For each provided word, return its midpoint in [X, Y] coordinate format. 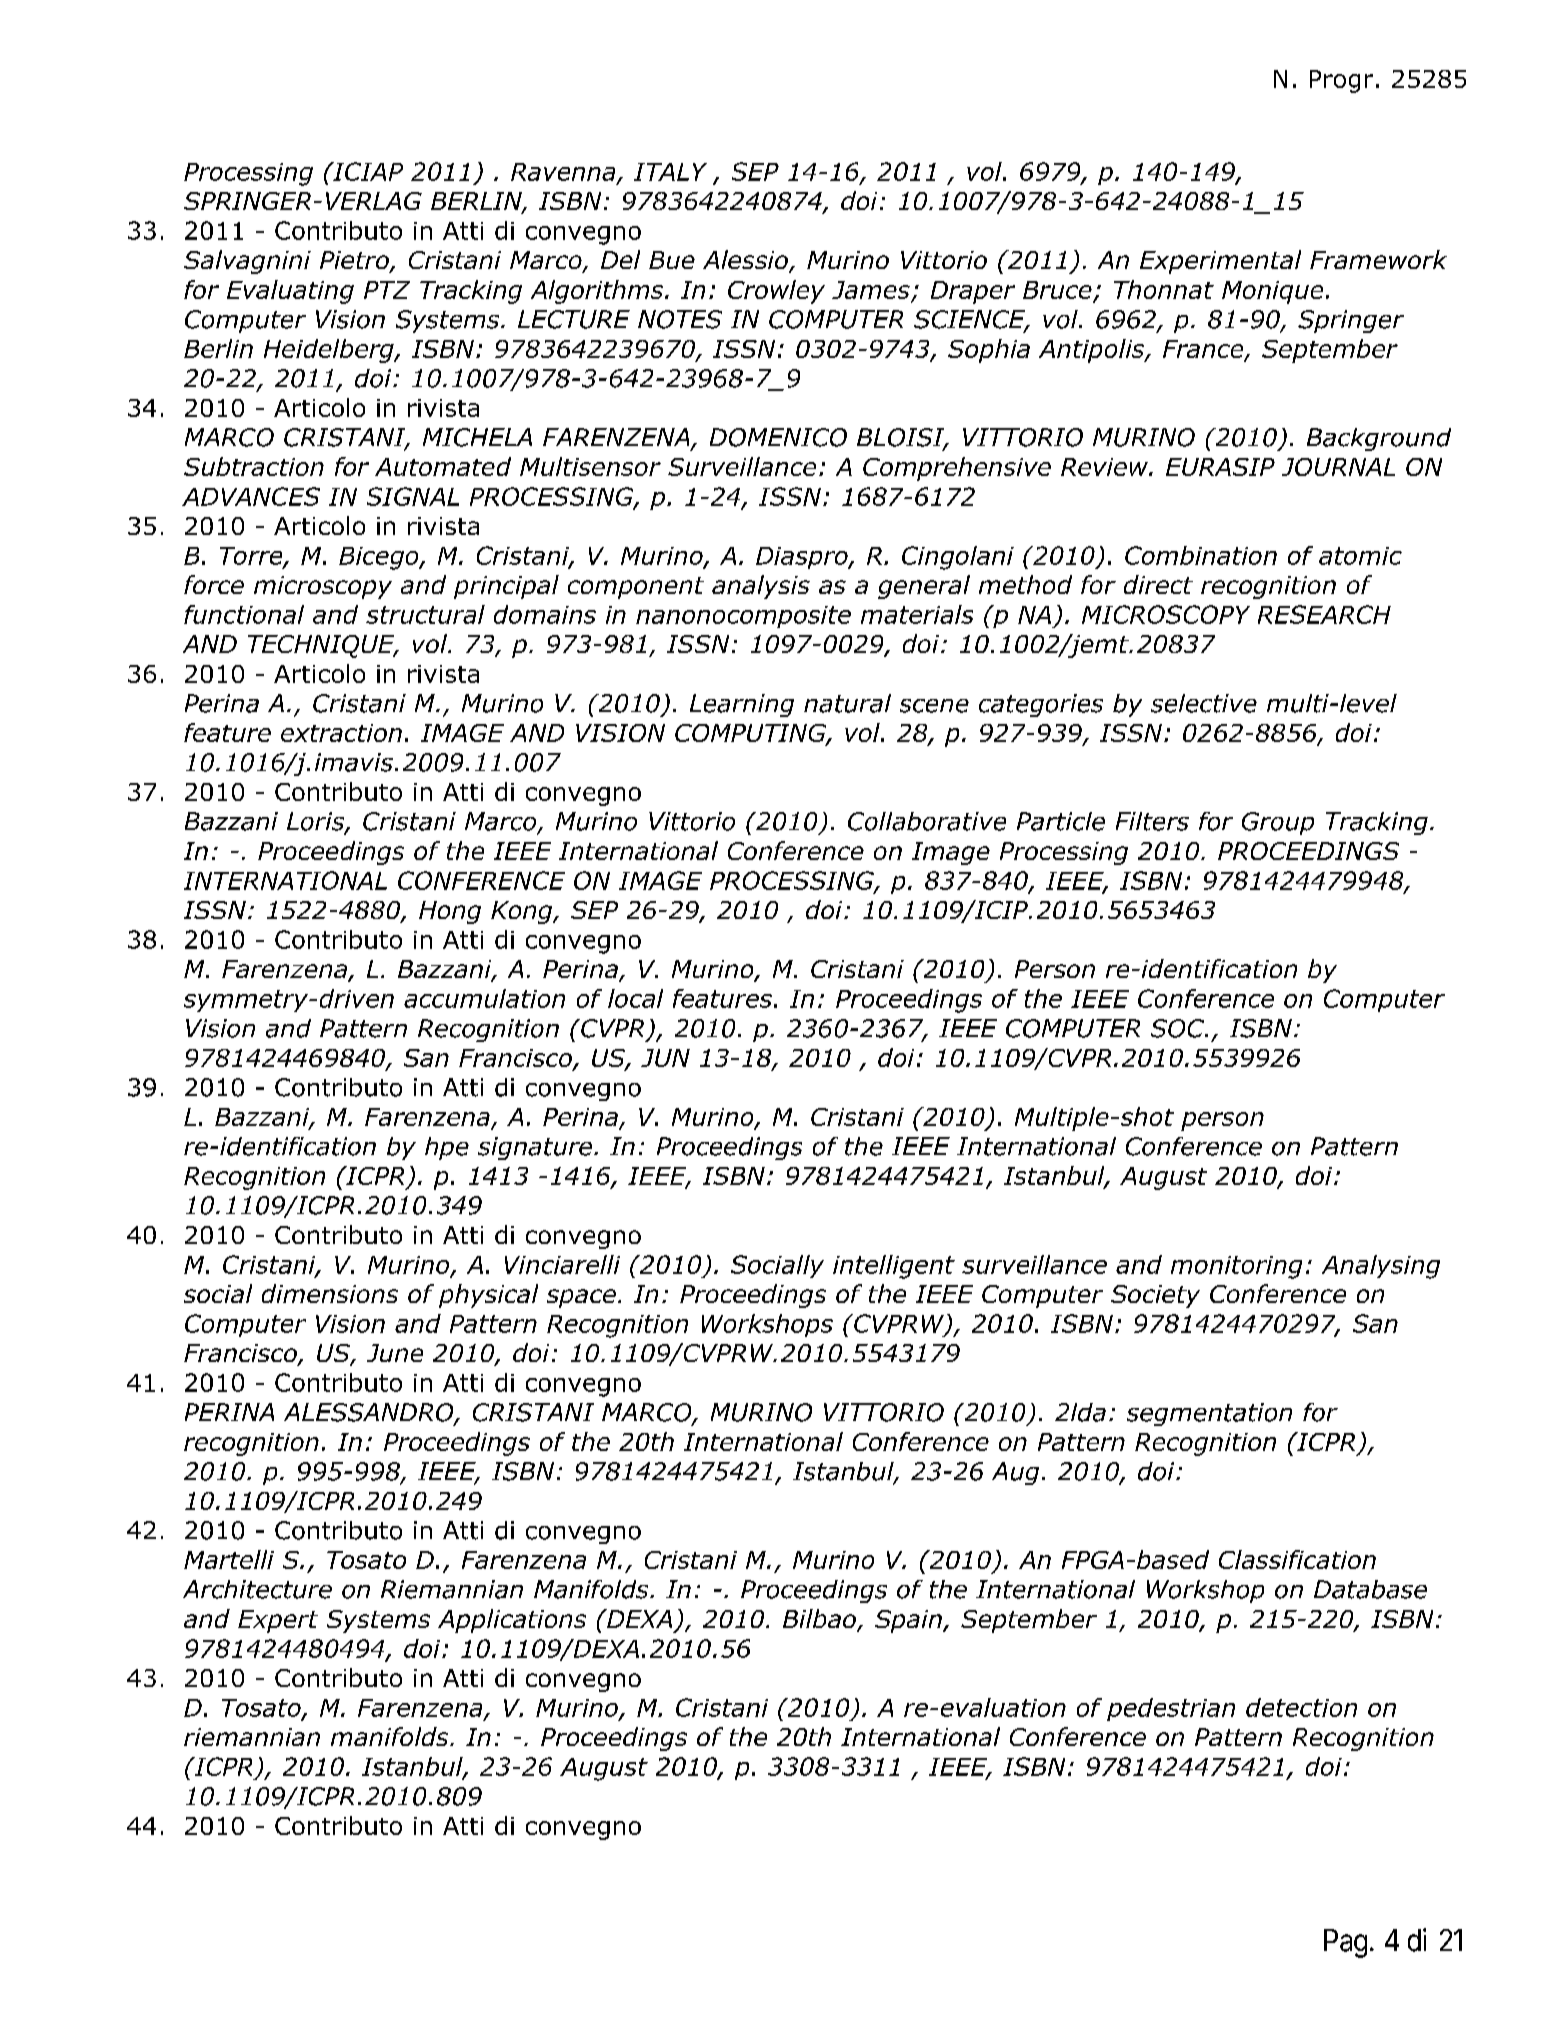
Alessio [746, 261]
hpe [447, 1148]
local [635, 998]
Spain [909, 1621]
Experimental [1220, 262]
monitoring [1236, 1267]
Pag [1345, 1943]
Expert [278, 1621]
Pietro [355, 261]
